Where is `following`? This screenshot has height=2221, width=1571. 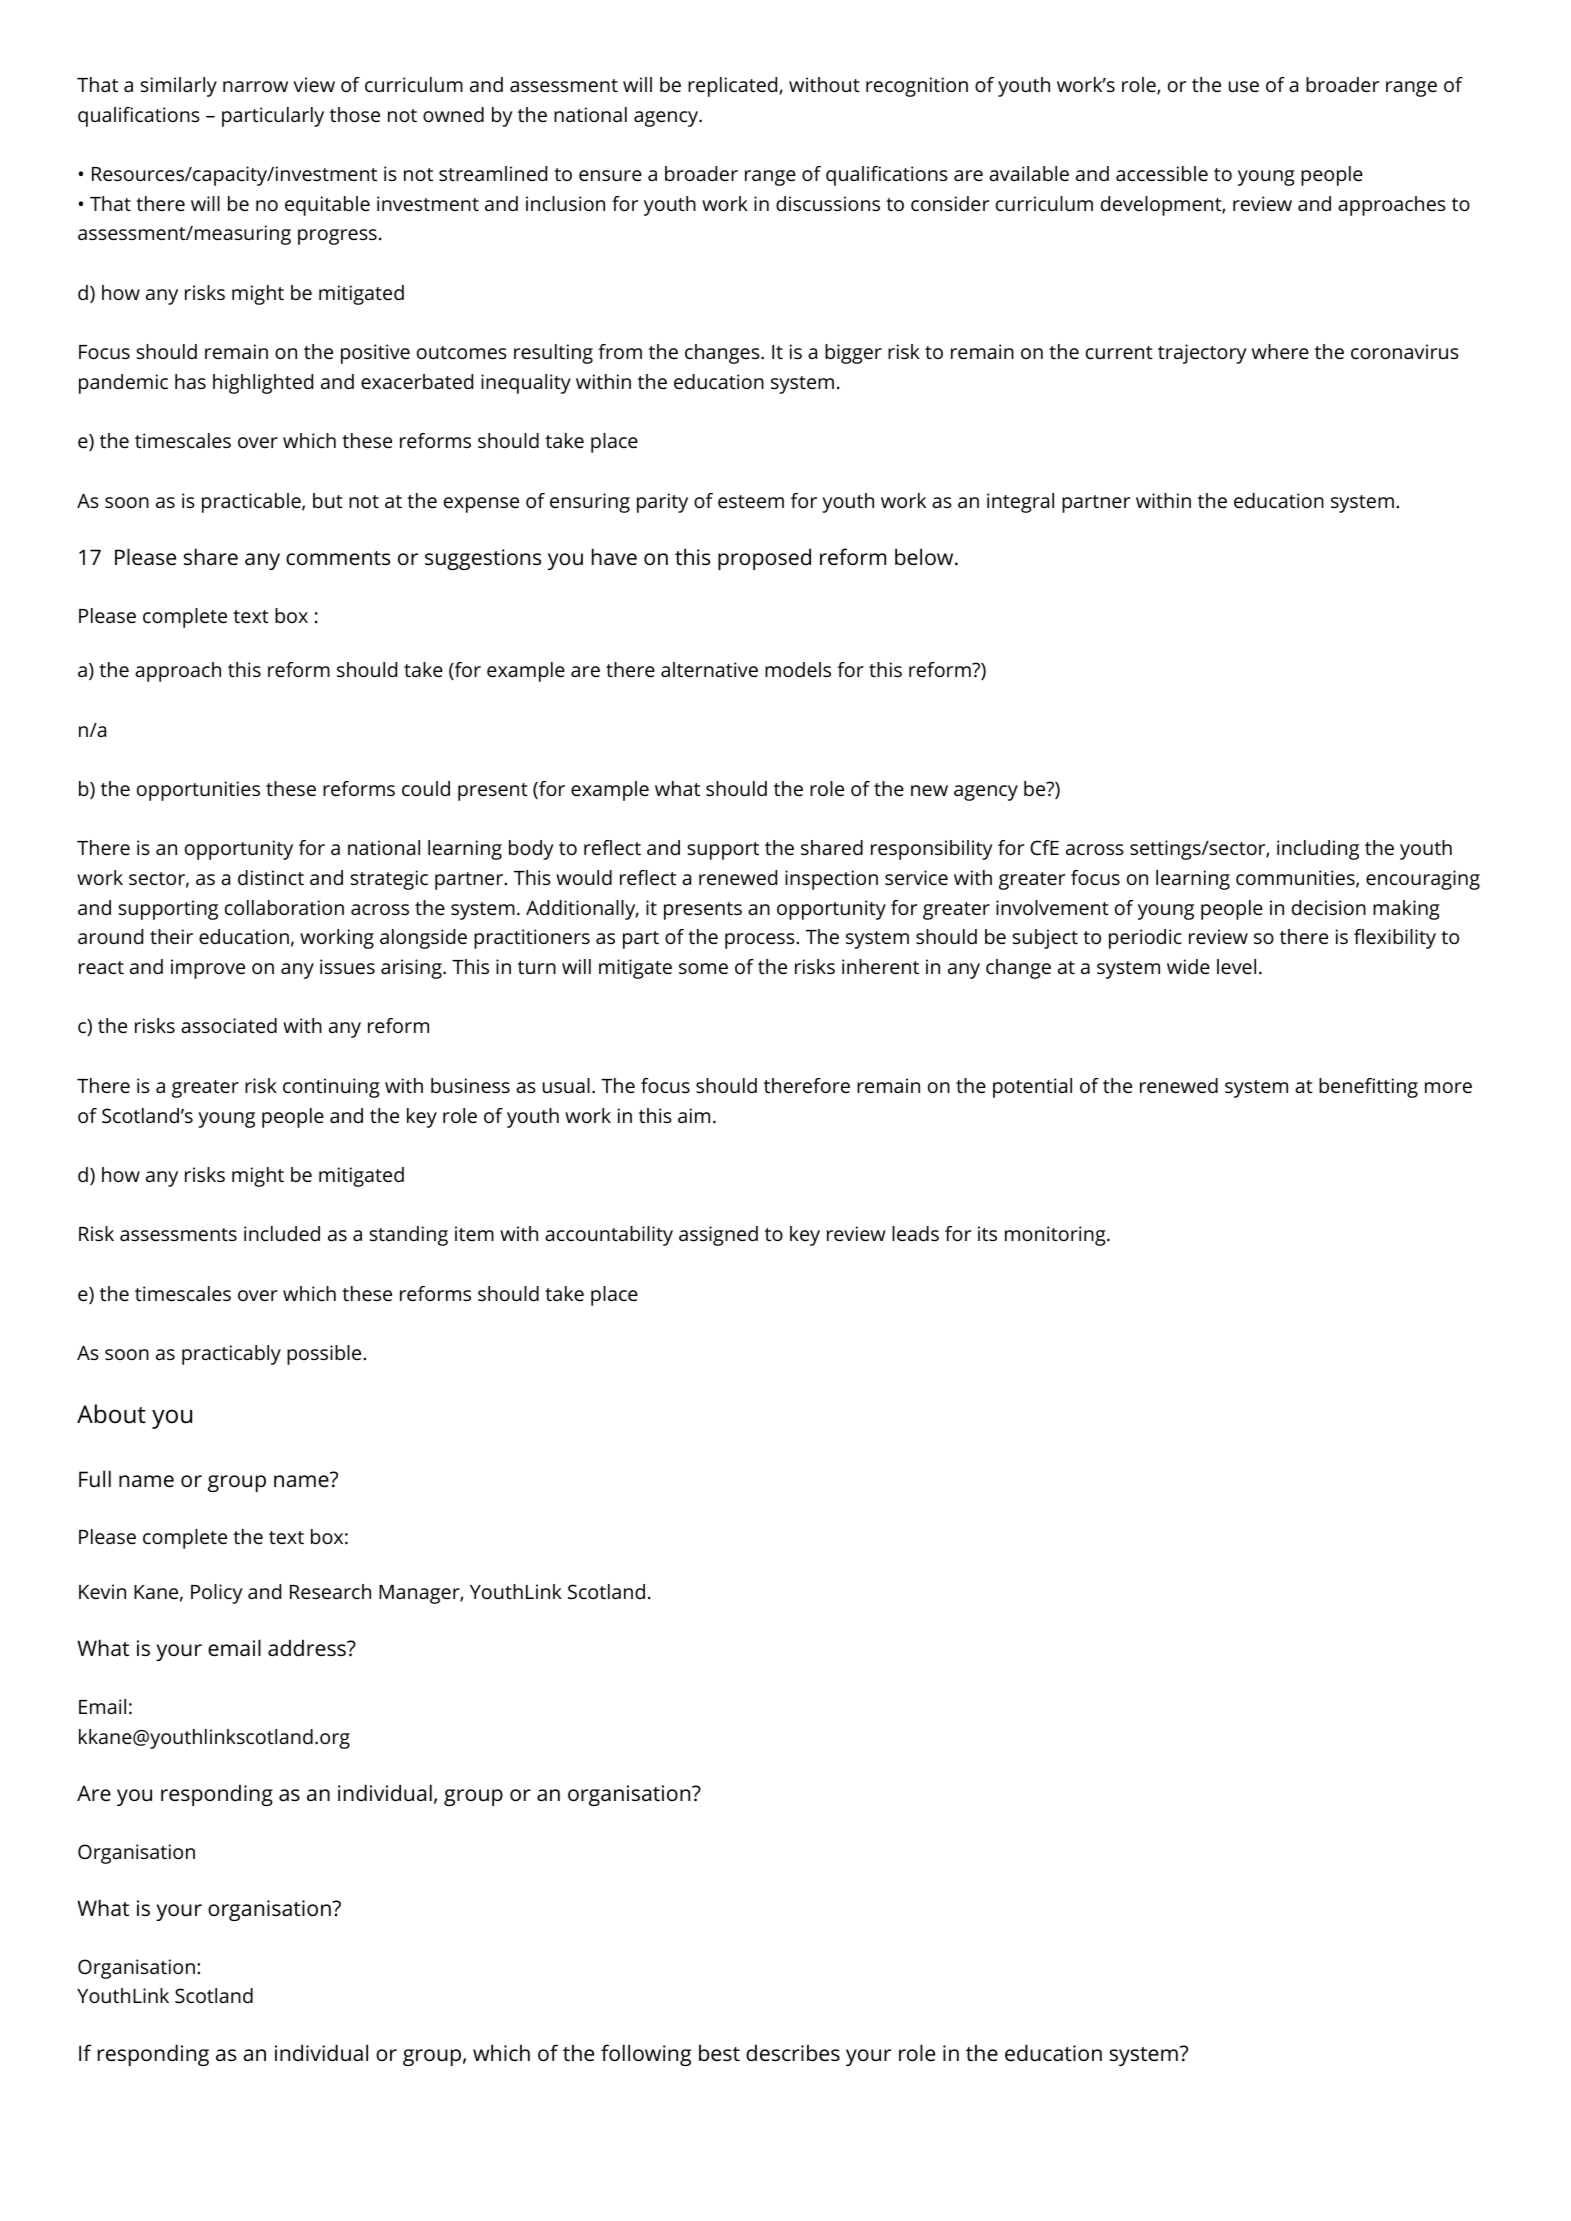 following is located at coordinates (646, 2055).
